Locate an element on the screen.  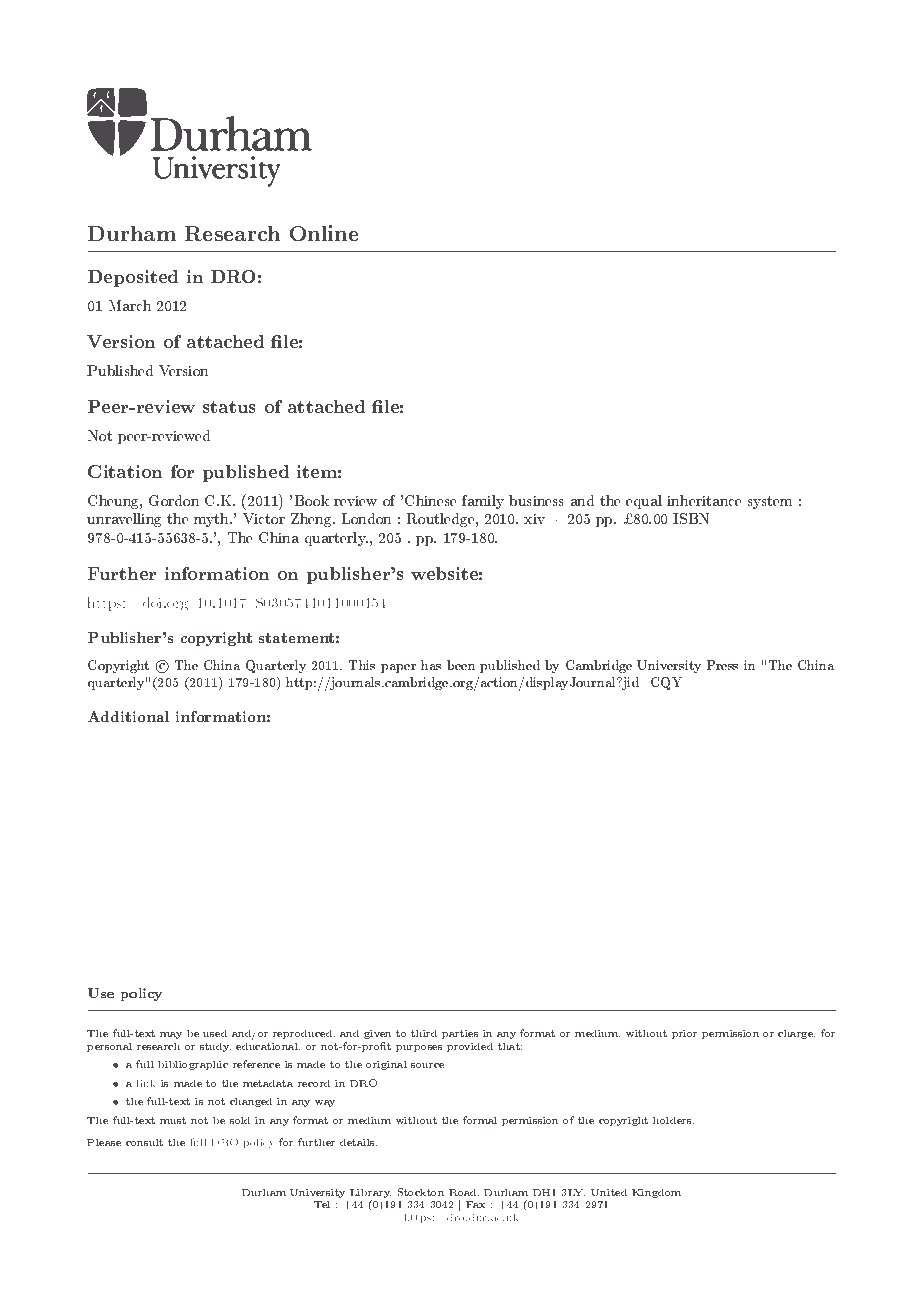
been is located at coordinates (461, 665).
